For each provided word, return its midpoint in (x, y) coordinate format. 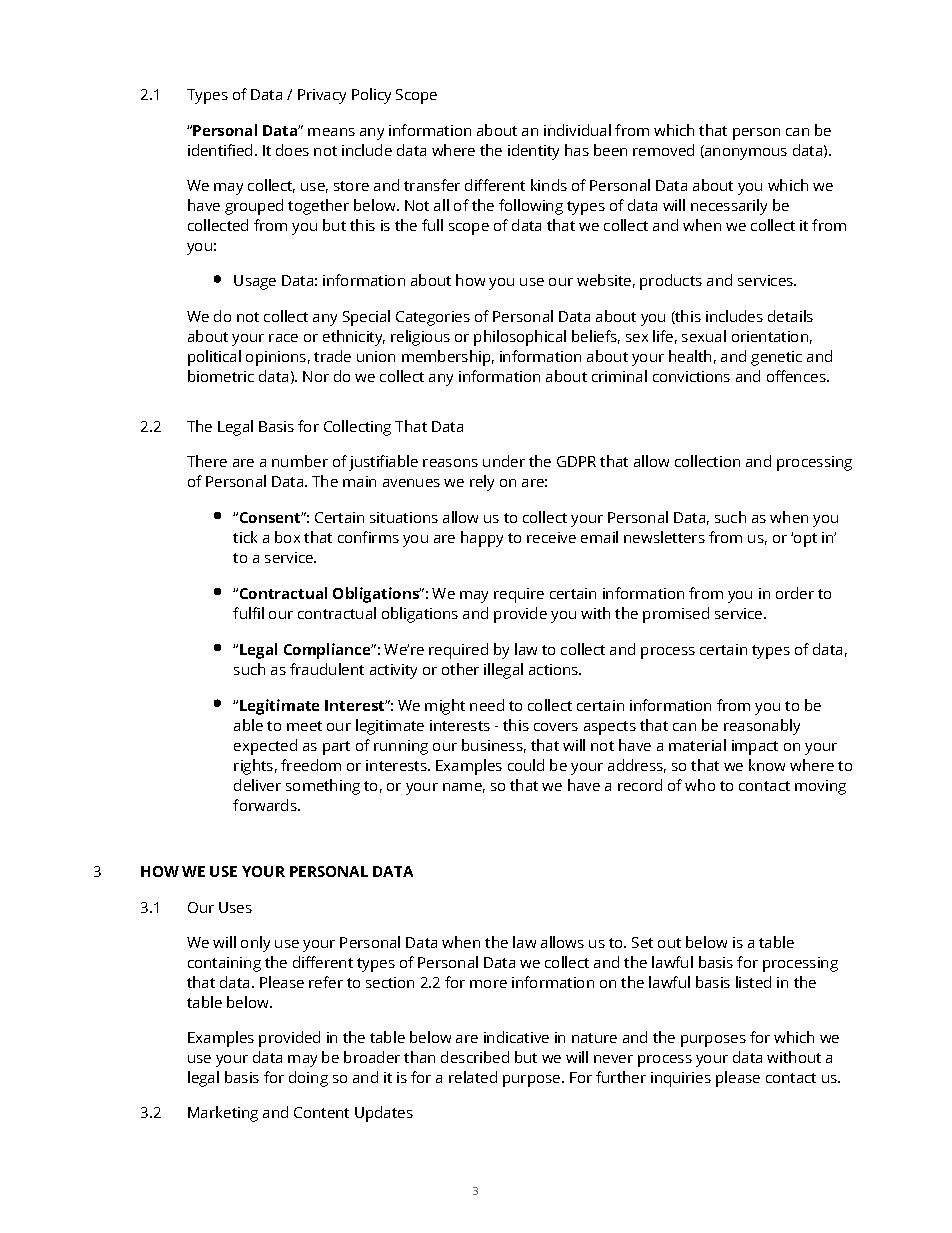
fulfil (248, 613)
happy (482, 539)
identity (533, 152)
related (473, 1077)
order (795, 593)
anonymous (745, 154)
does (292, 150)
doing (308, 1079)
